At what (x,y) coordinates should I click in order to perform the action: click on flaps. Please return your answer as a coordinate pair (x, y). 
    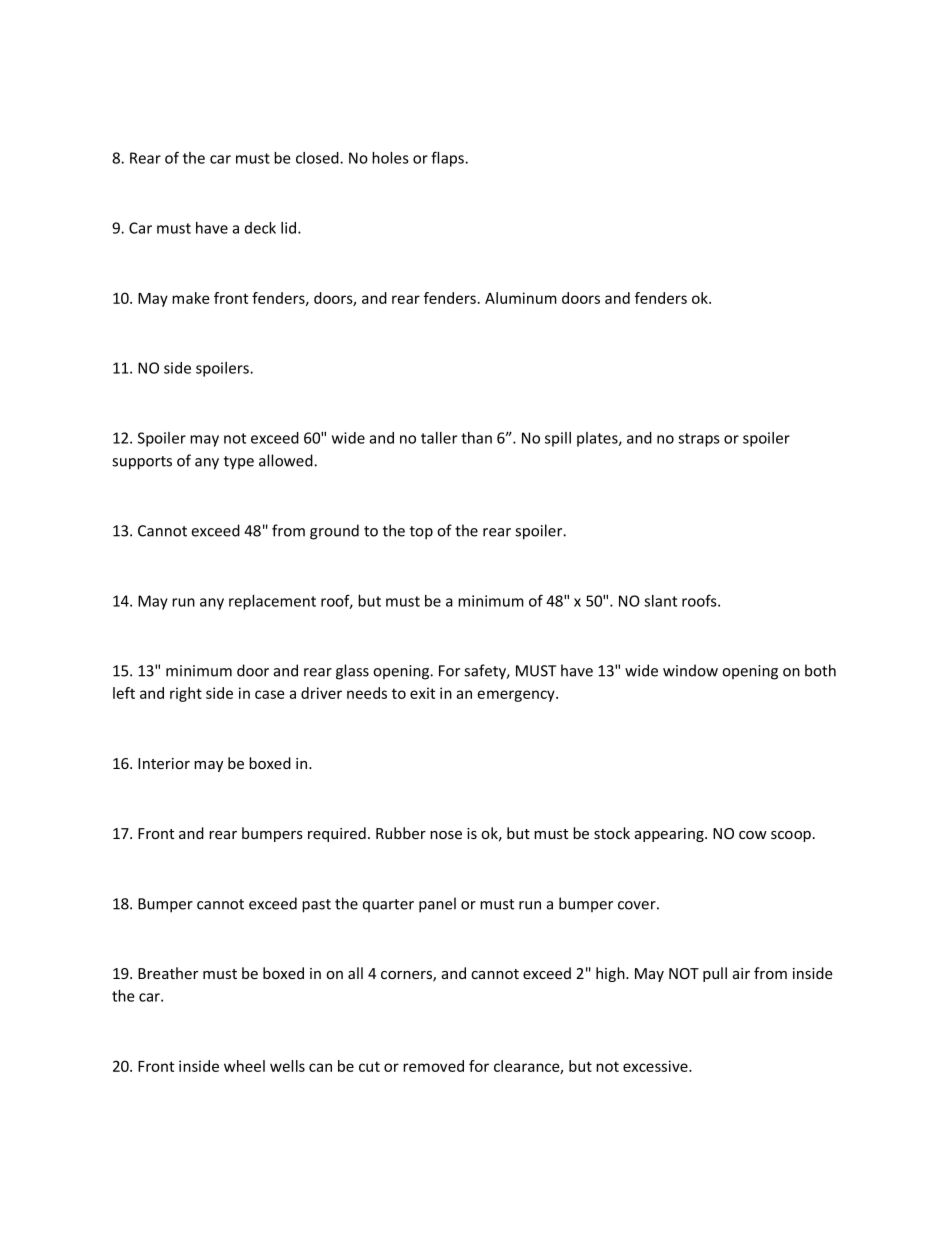
    Looking at the image, I should click on (448, 159).
